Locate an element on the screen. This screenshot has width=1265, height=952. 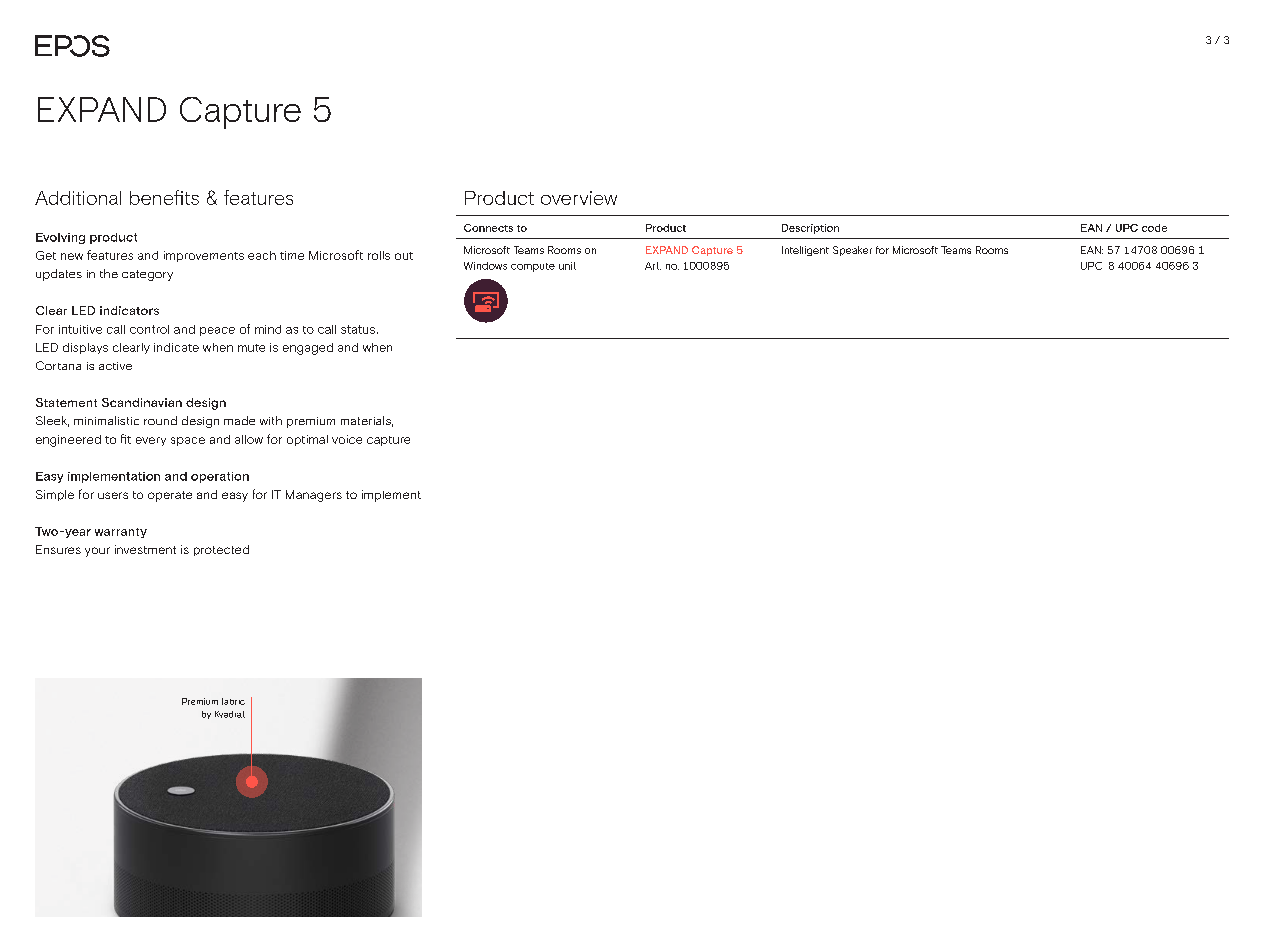
benefits is located at coordinates (164, 197).
